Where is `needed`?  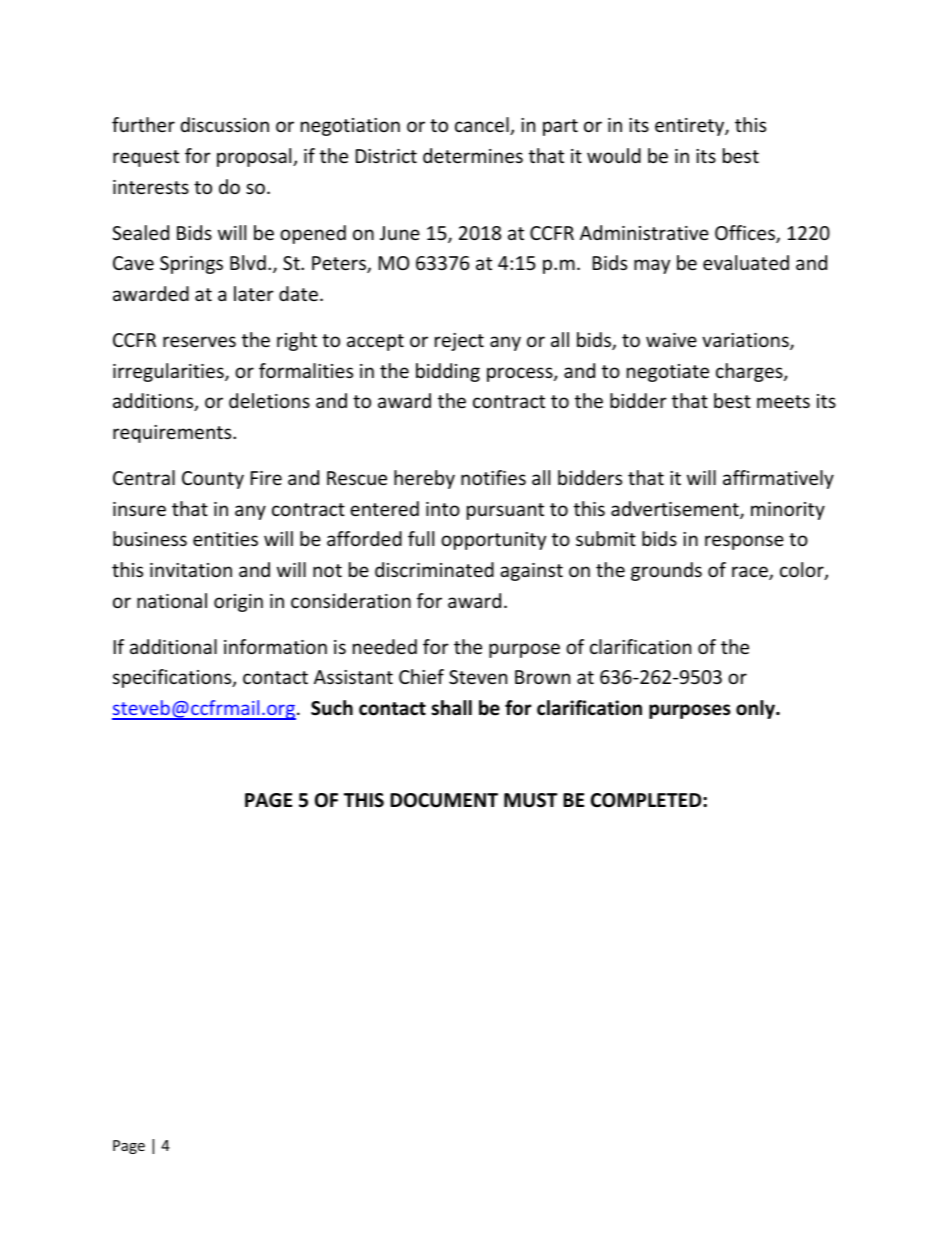
needed is located at coordinates (385, 646).
